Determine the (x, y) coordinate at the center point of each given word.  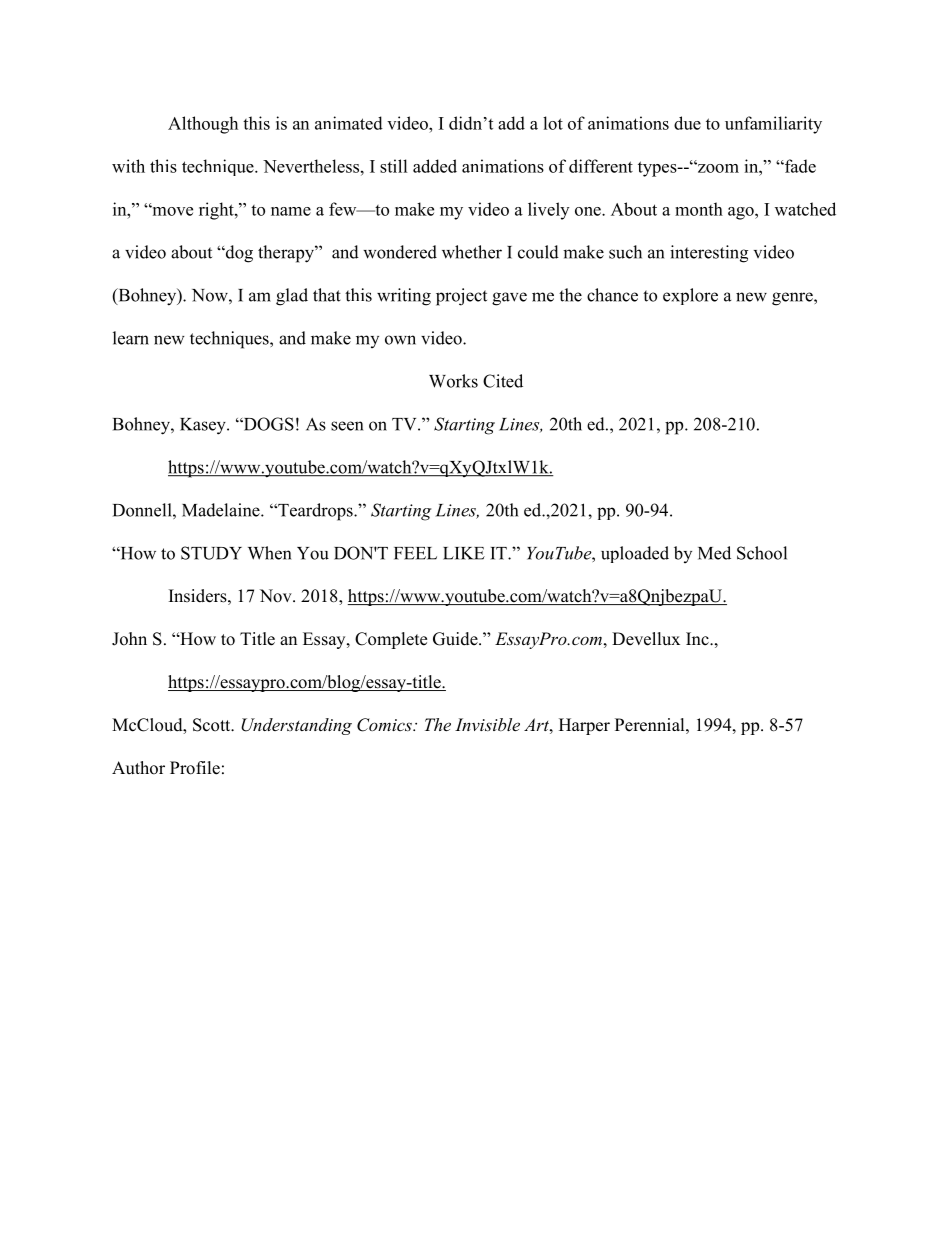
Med (714, 553)
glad (292, 297)
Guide (456, 639)
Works (453, 381)
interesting (709, 254)
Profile (195, 768)
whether (472, 252)
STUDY (211, 553)
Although (203, 125)
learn (131, 338)
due (687, 123)
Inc (698, 638)
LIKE (464, 553)
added (435, 166)
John (129, 639)
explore (690, 296)
